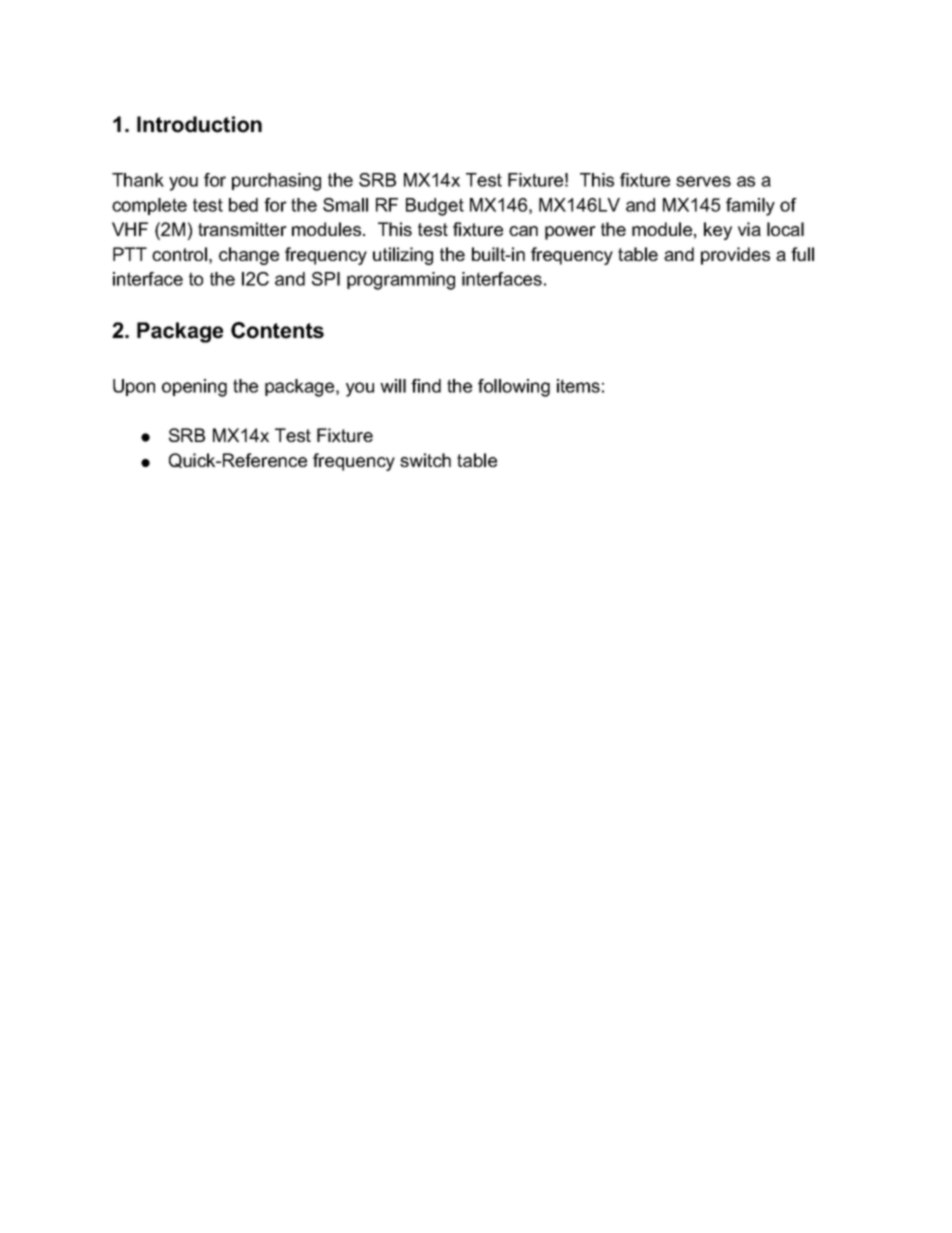 Image resolution: width=952 pixels, height=1233 pixels. What do you see at coordinates (735, 256) in the image?
I see `provides` at bounding box center [735, 256].
